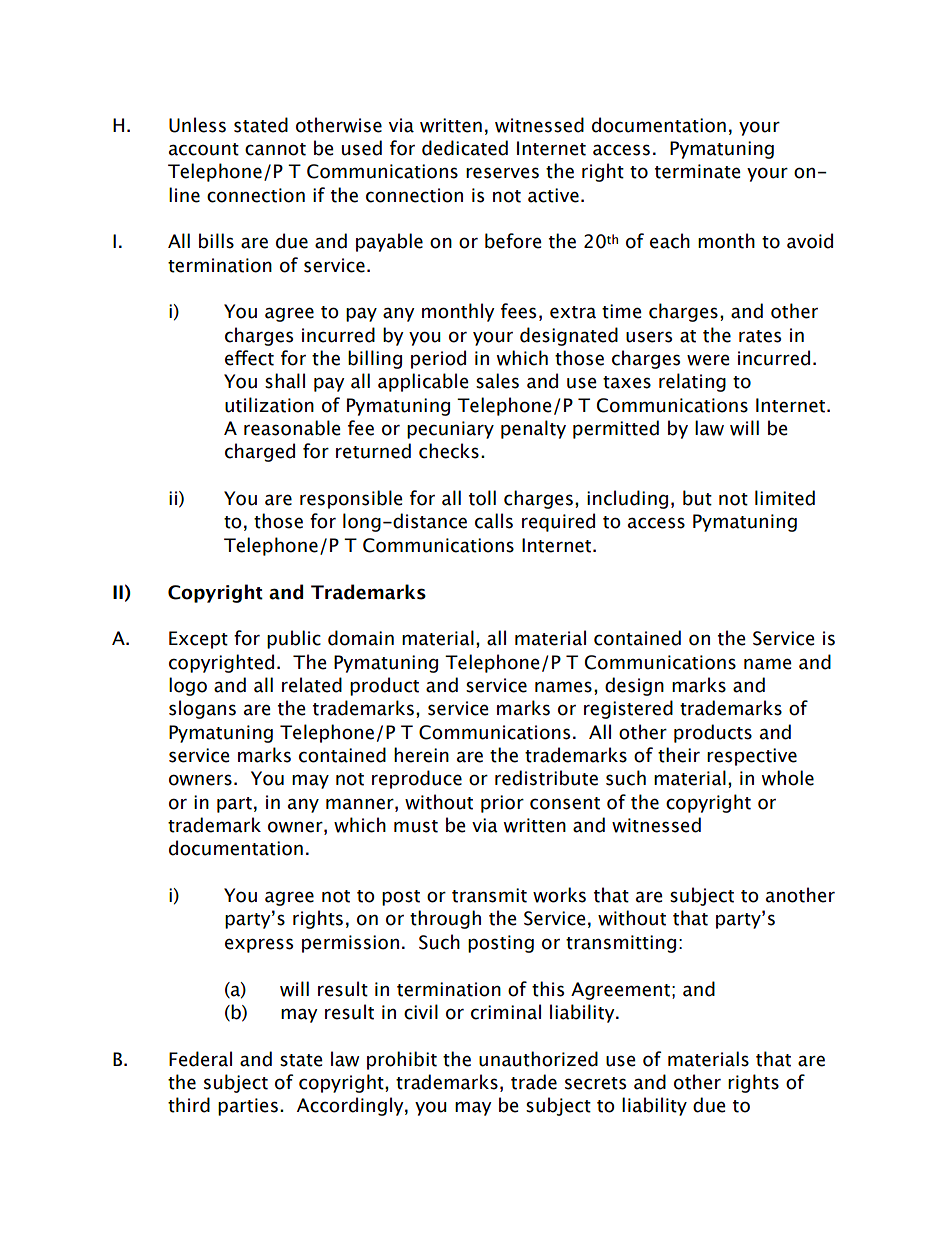 The height and width of the screenshot is (1233, 952). Describe the element at coordinates (275, 149) in the screenshot. I see `cannot` at that location.
